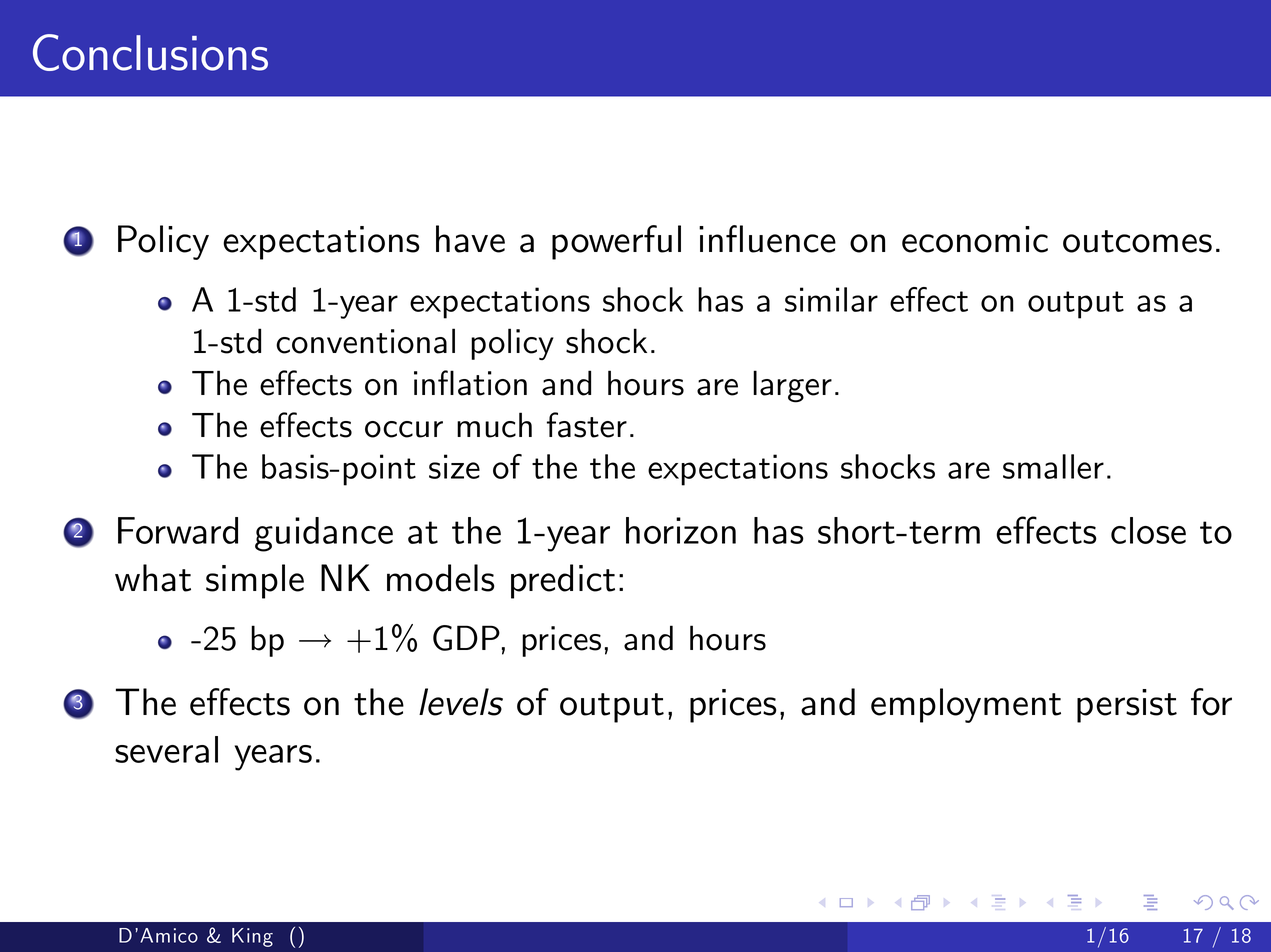 The width and height of the screenshot is (1271, 952). Describe the element at coordinates (466, 638) in the screenshot. I see `GDP` at that location.
